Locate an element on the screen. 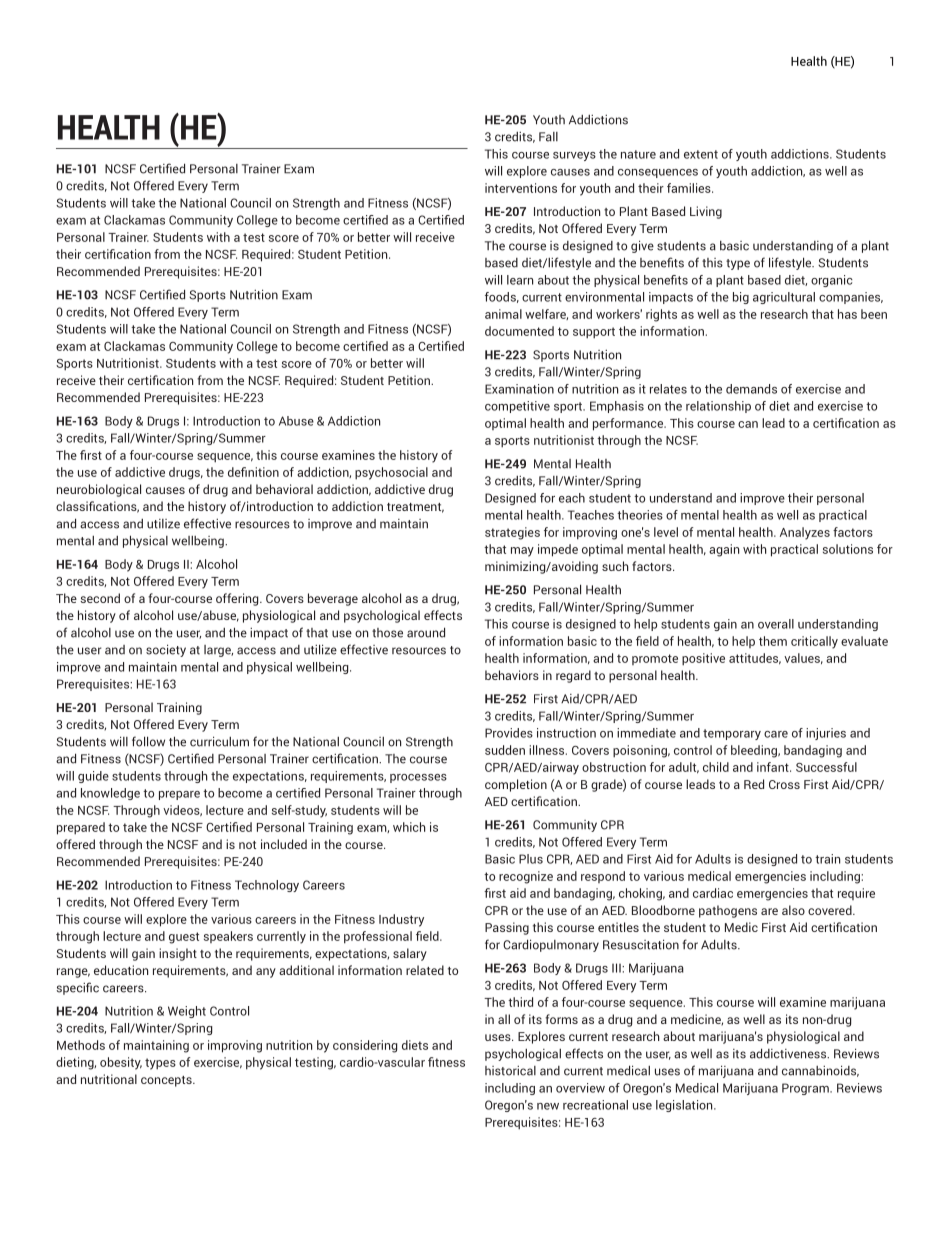 The height and width of the screenshot is (1233, 952). Living is located at coordinates (706, 212).
